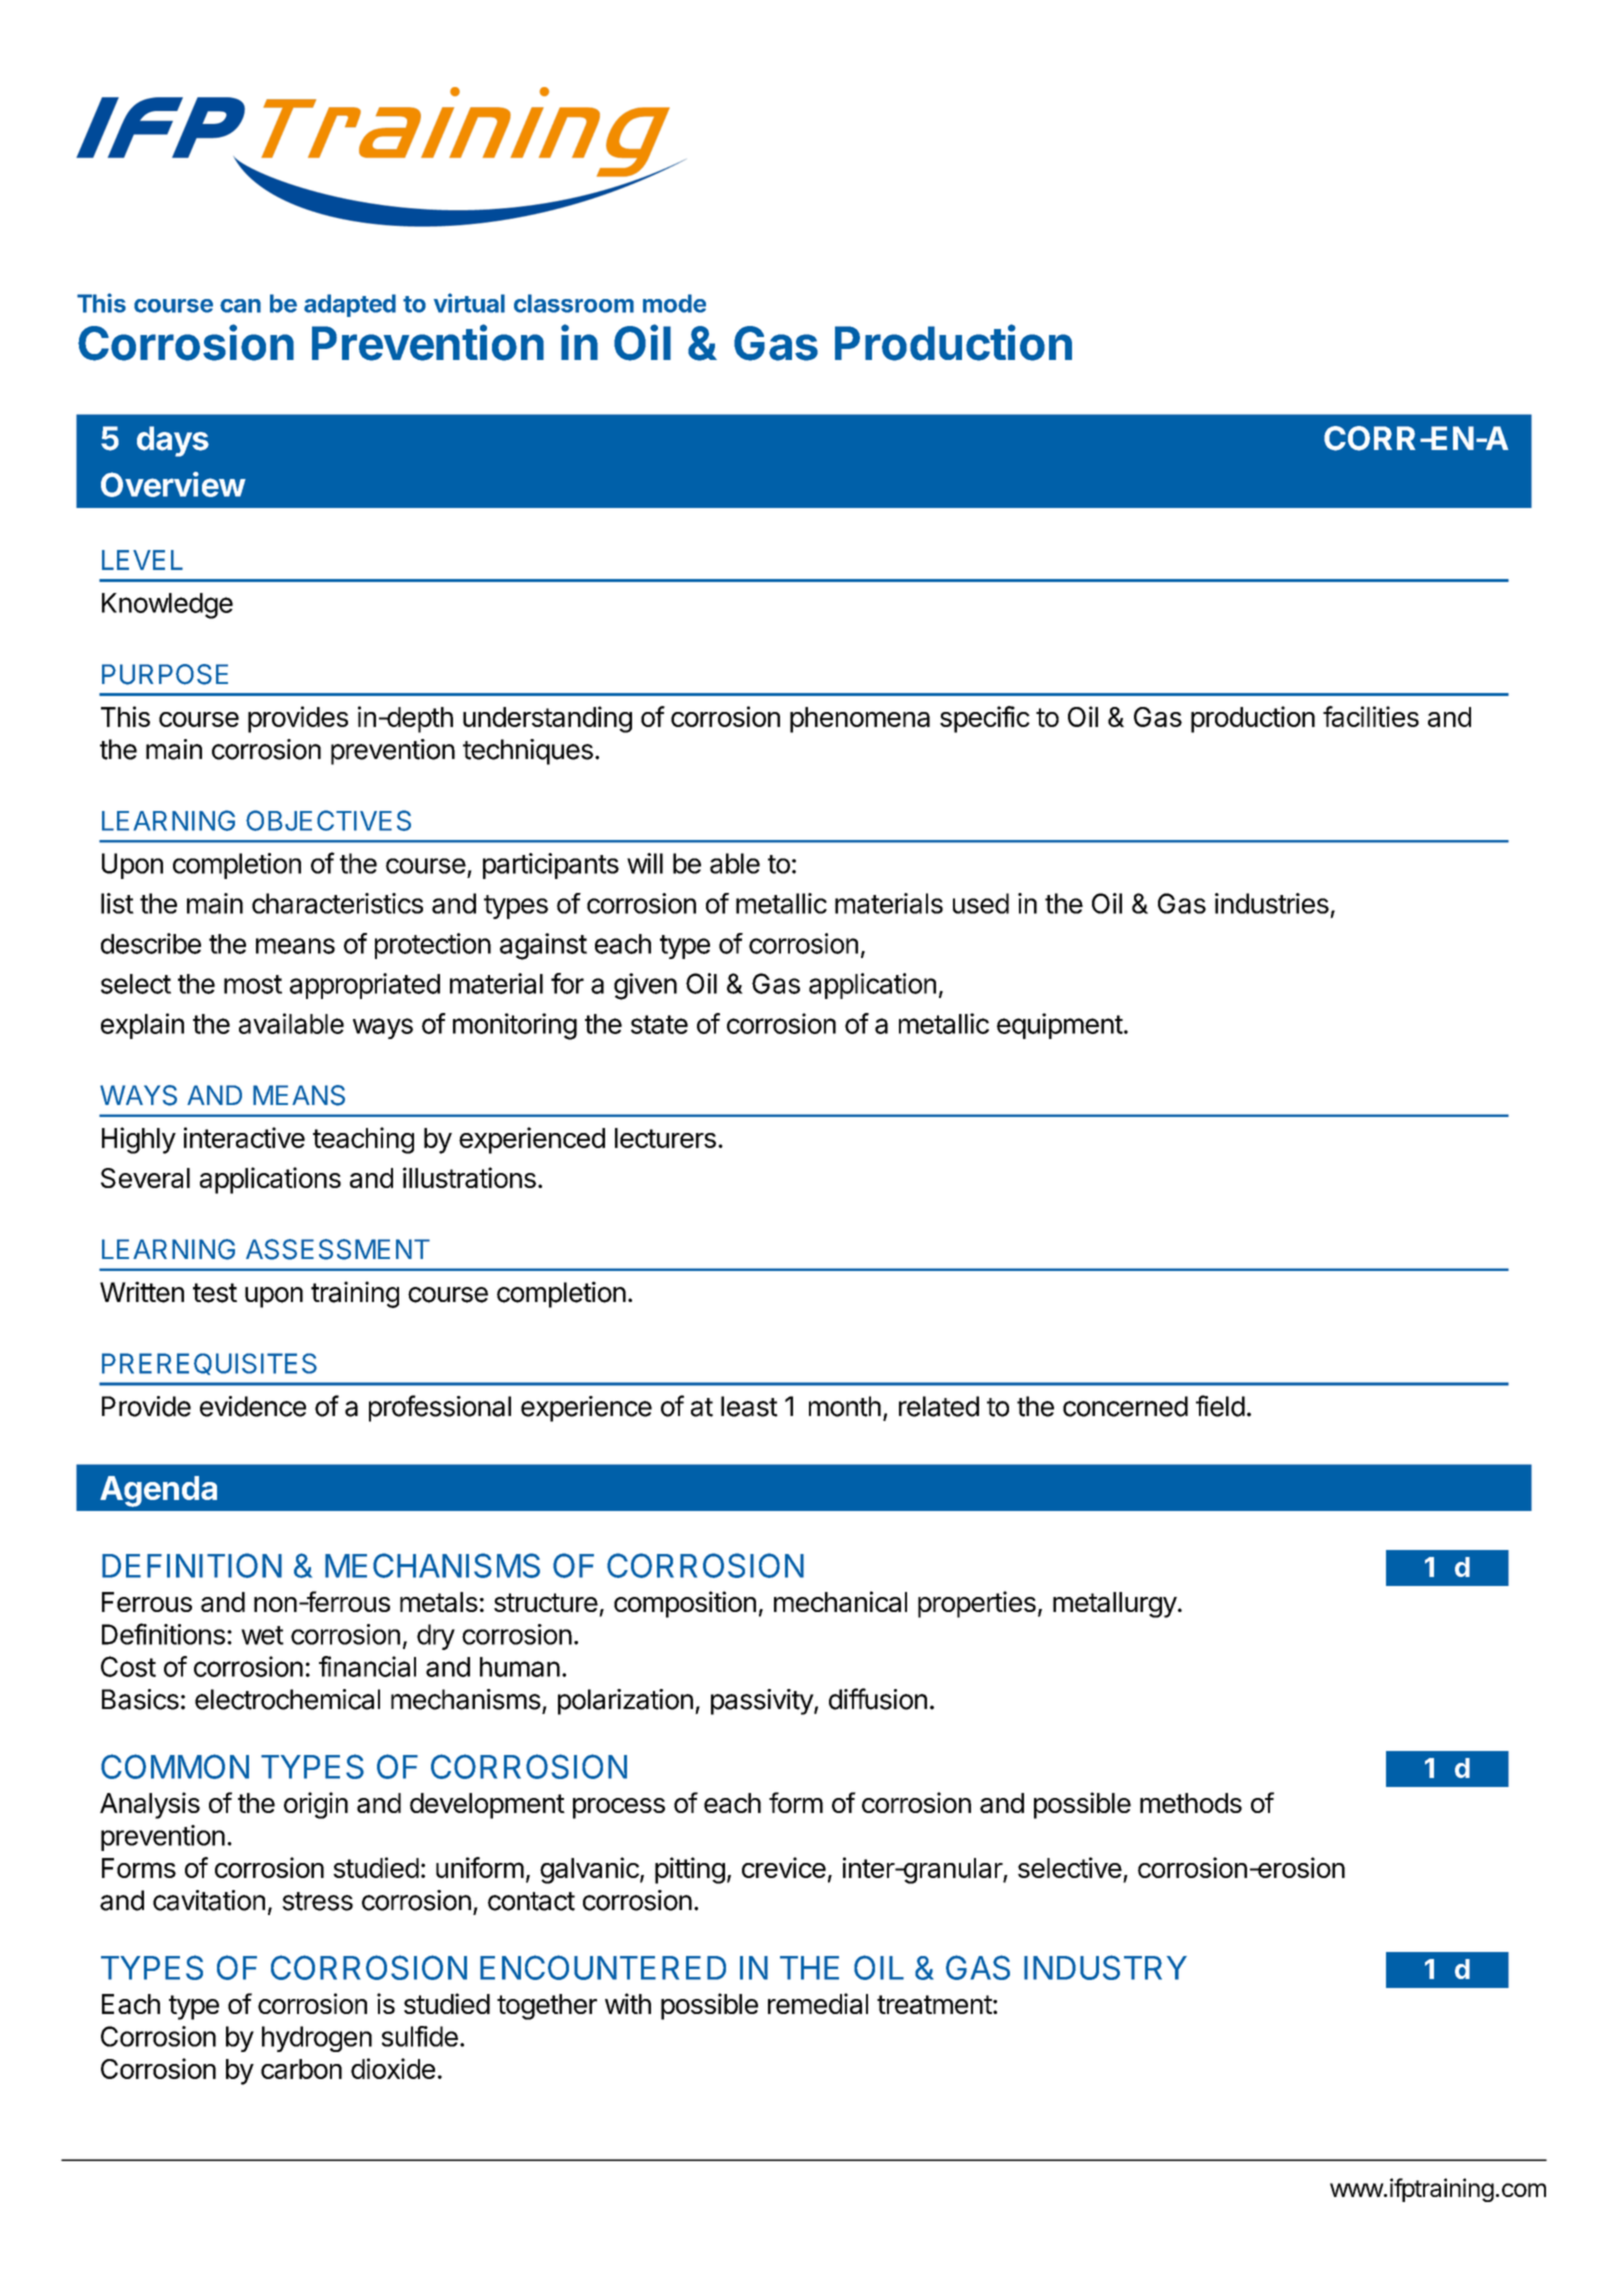 This image has width=1608, height=2275. What do you see at coordinates (317, 2039) in the image?
I see `hydrogen` at bounding box center [317, 2039].
